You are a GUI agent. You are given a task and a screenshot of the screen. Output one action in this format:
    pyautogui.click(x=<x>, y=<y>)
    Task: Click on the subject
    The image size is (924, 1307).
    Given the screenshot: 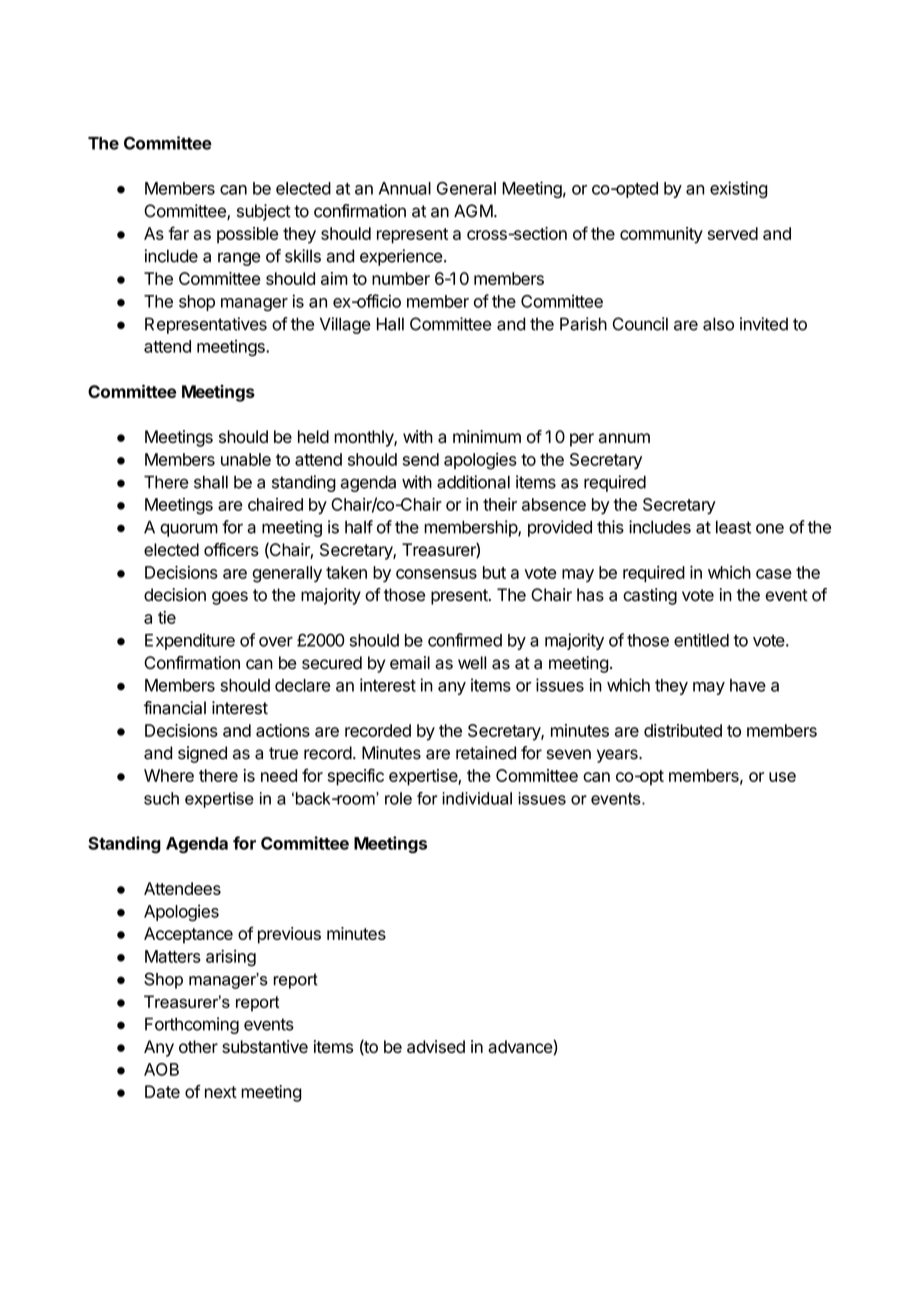 What is the action you would take?
    pyautogui.click(x=264, y=212)
